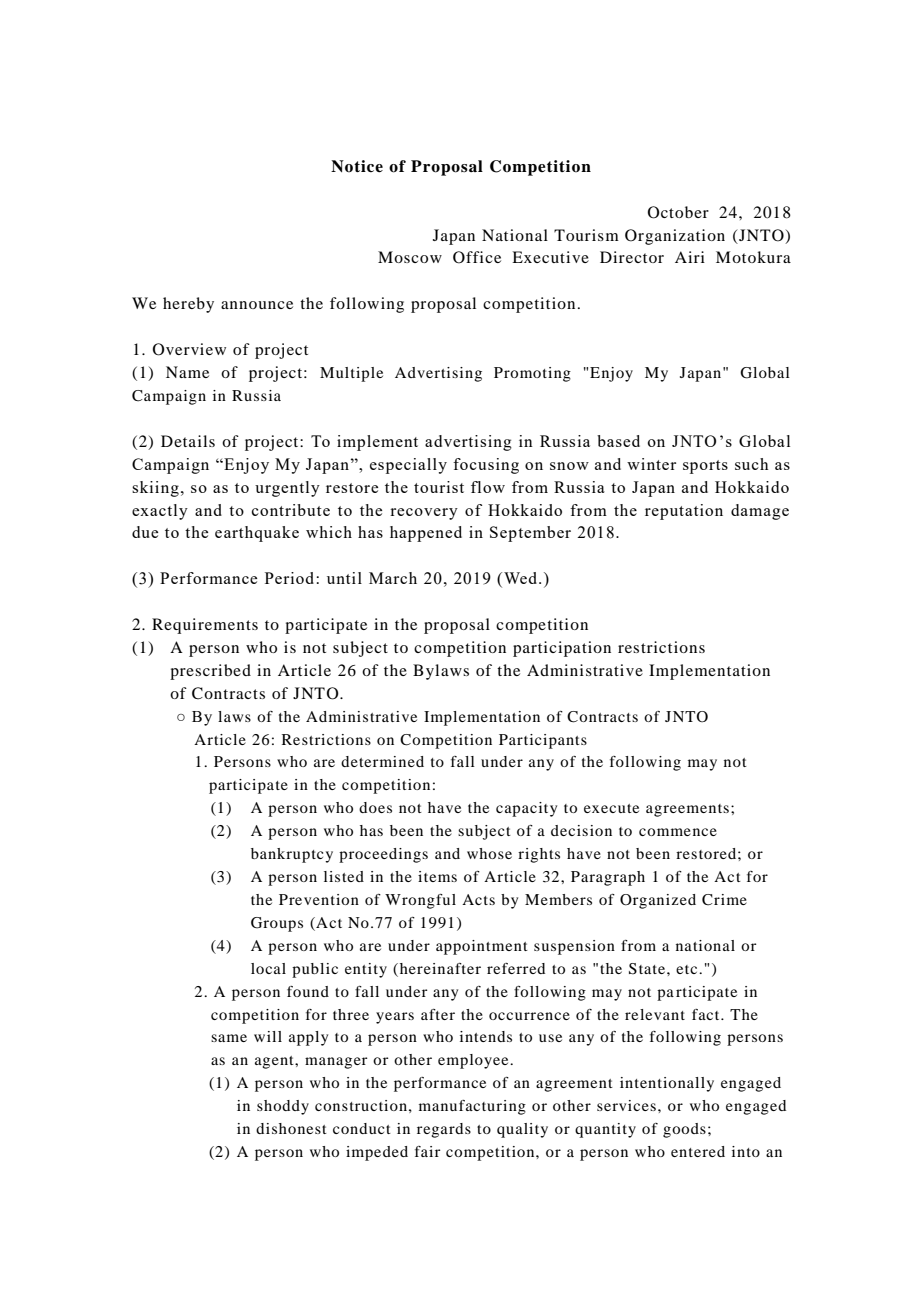 This screenshot has height=1308, width=924. What do you see at coordinates (678, 832) in the screenshot?
I see `commence` at bounding box center [678, 832].
